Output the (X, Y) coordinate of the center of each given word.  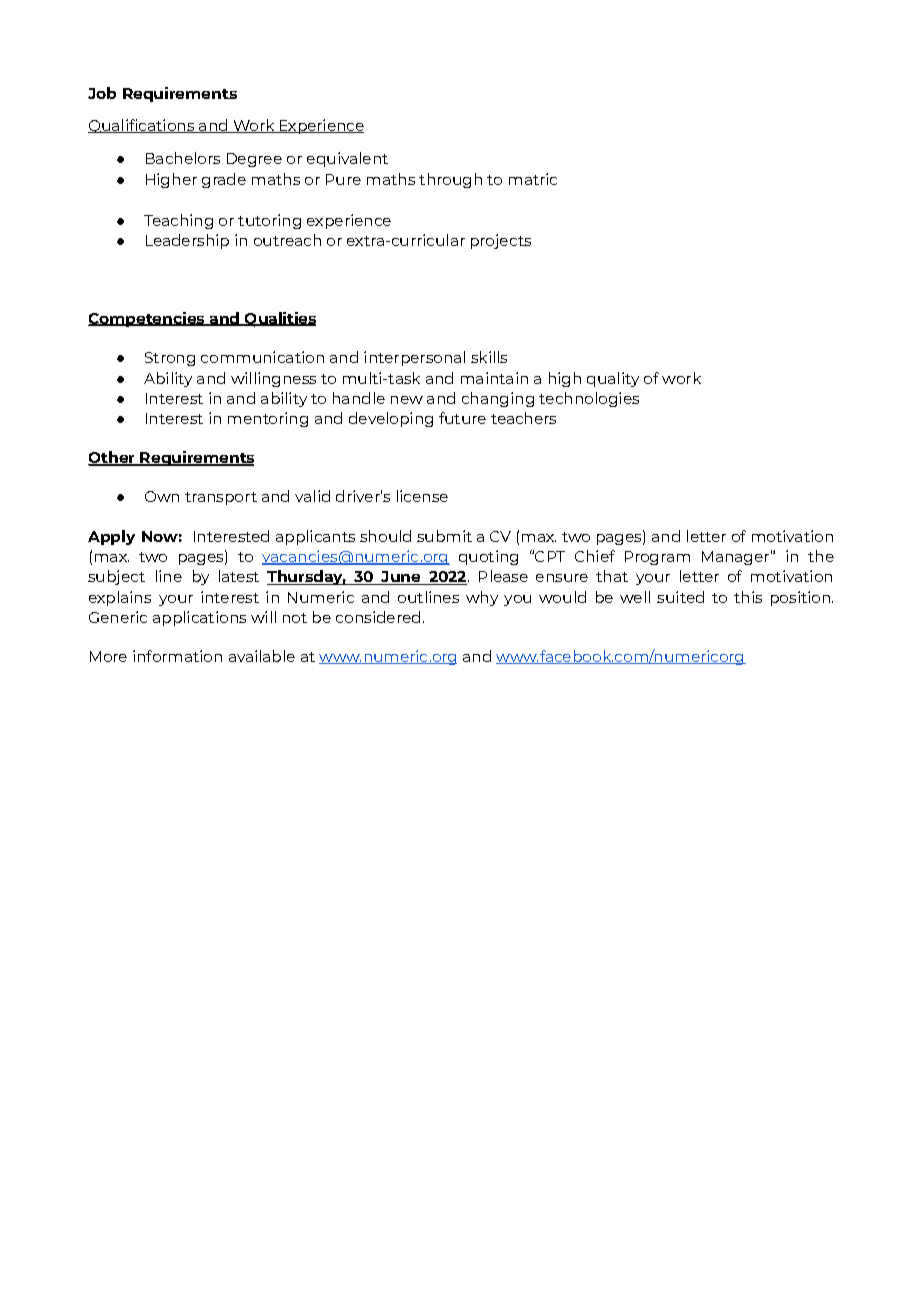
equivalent (347, 159)
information (177, 656)
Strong (170, 359)
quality (613, 379)
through (450, 180)
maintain (494, 378)
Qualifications (142, 126)
